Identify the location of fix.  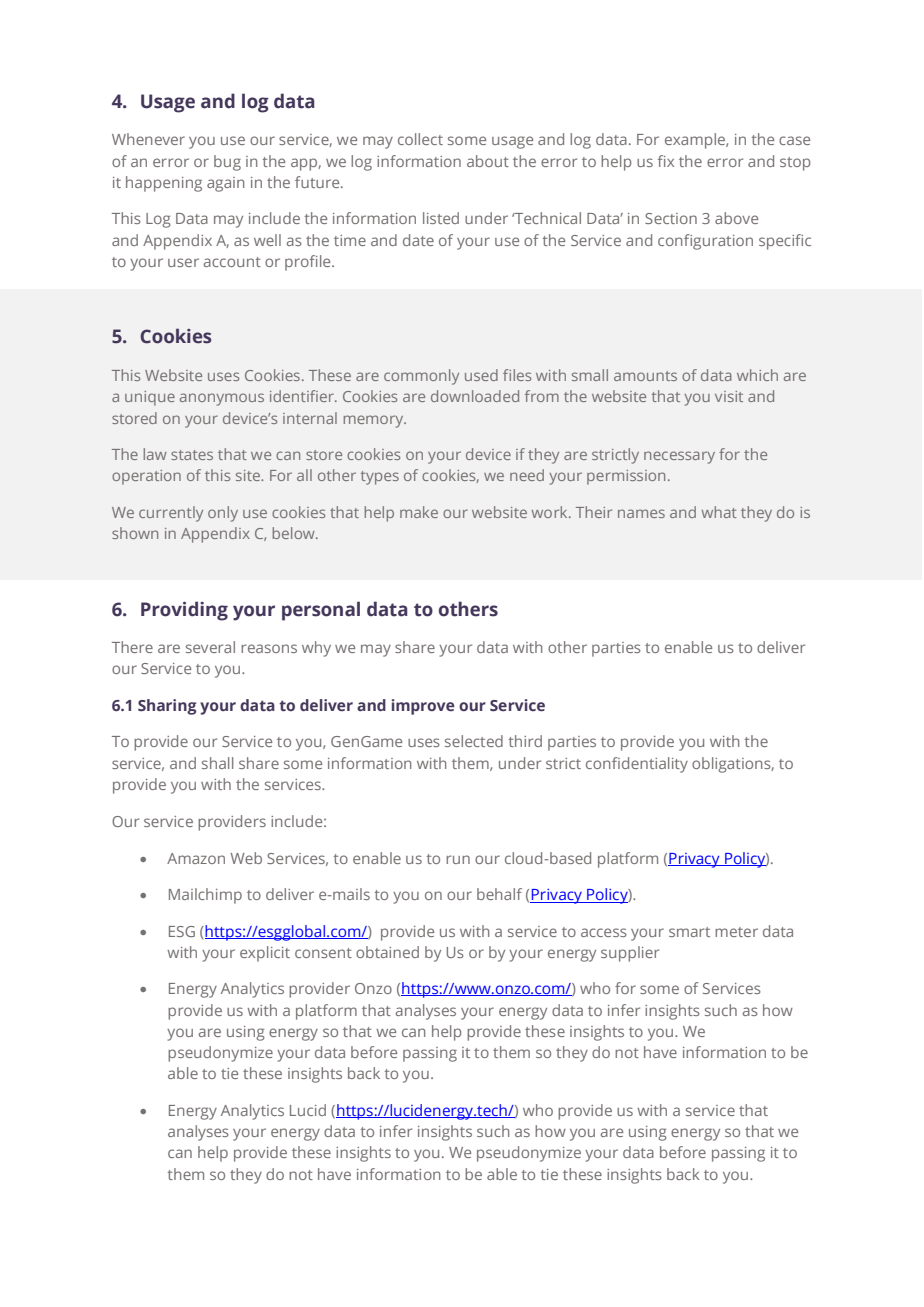
(666, 161).
